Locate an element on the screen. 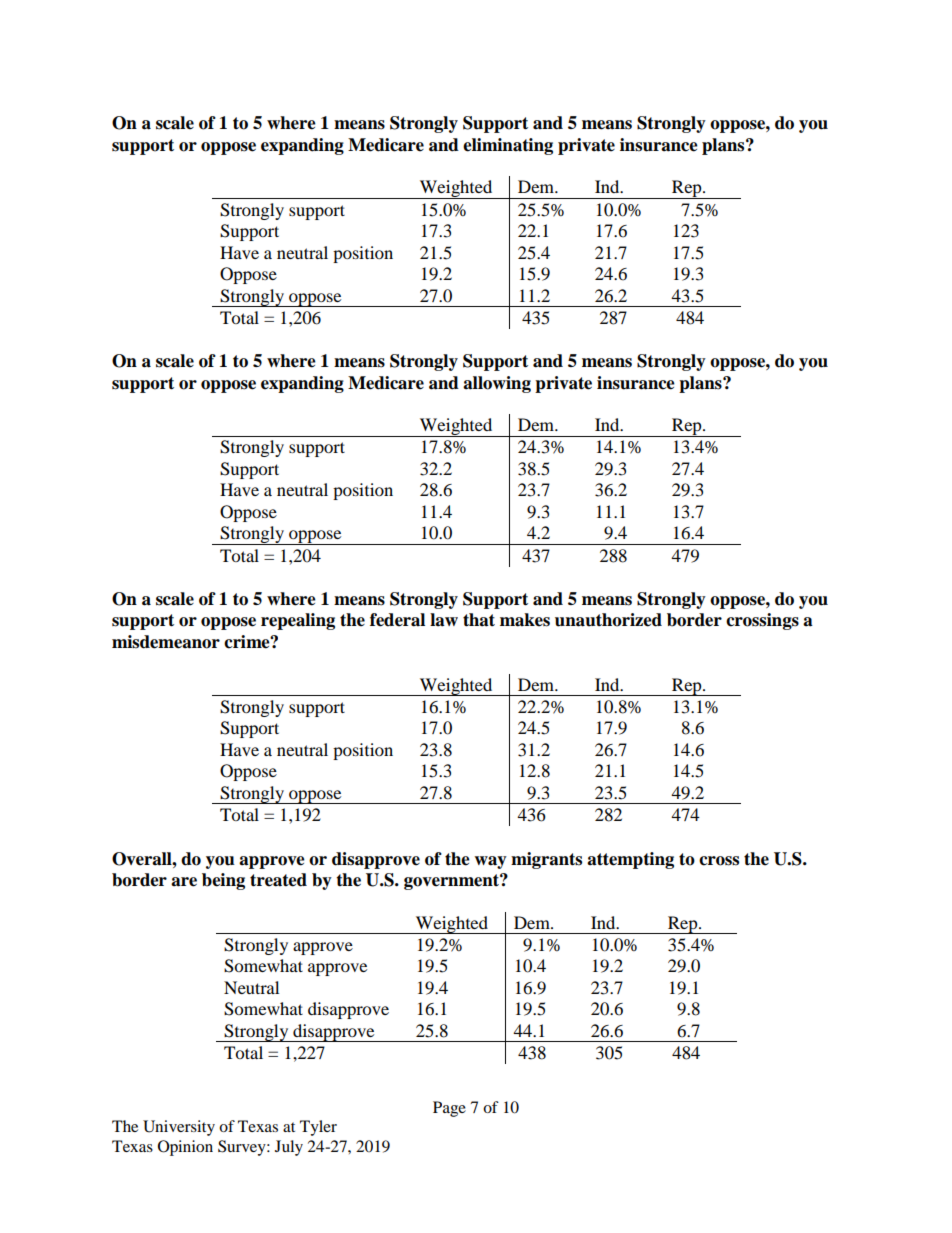  eliminating is located at coordinates (508, 146).
